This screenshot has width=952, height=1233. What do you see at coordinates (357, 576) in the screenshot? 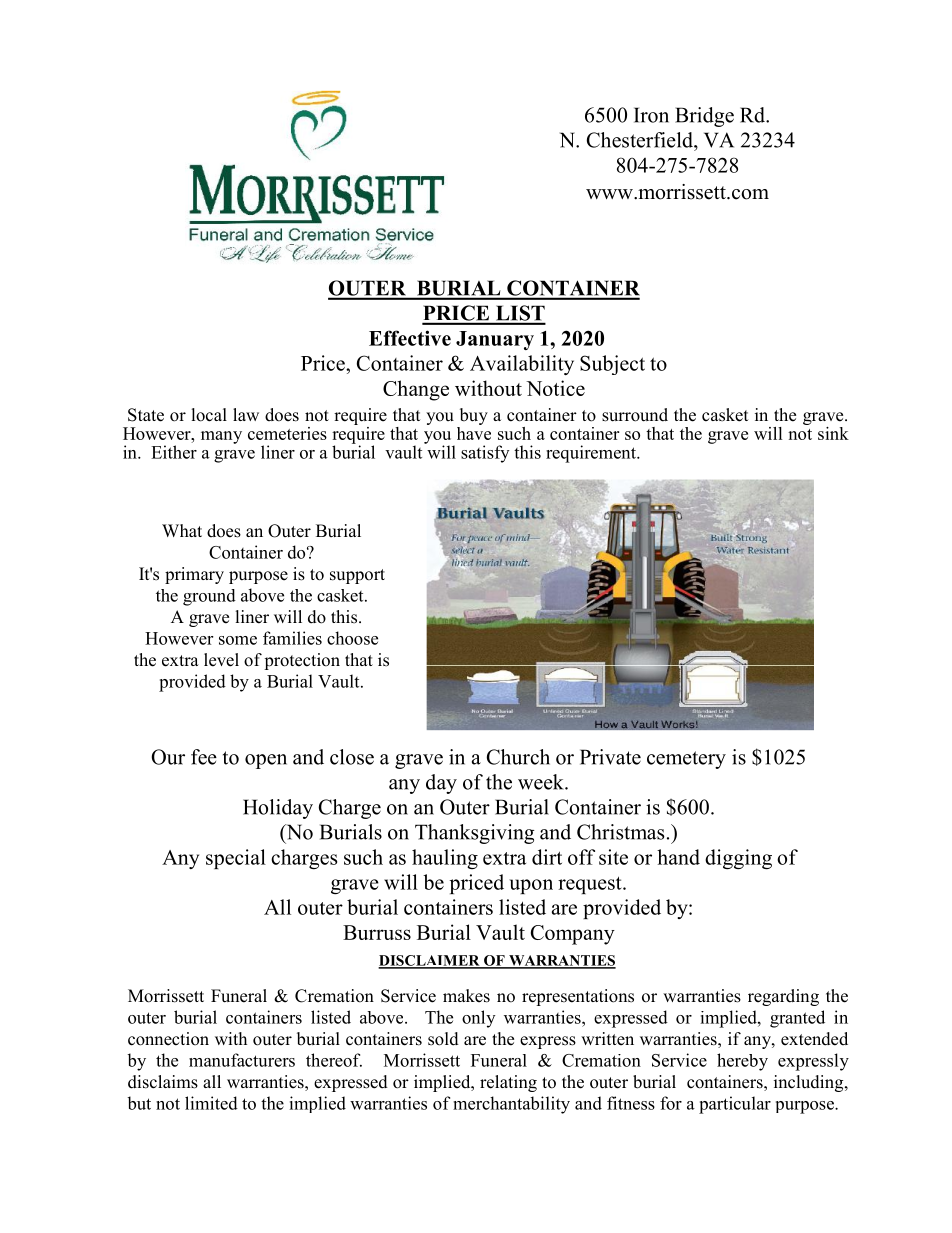
I see `support` at bounding box center [357, 576].
